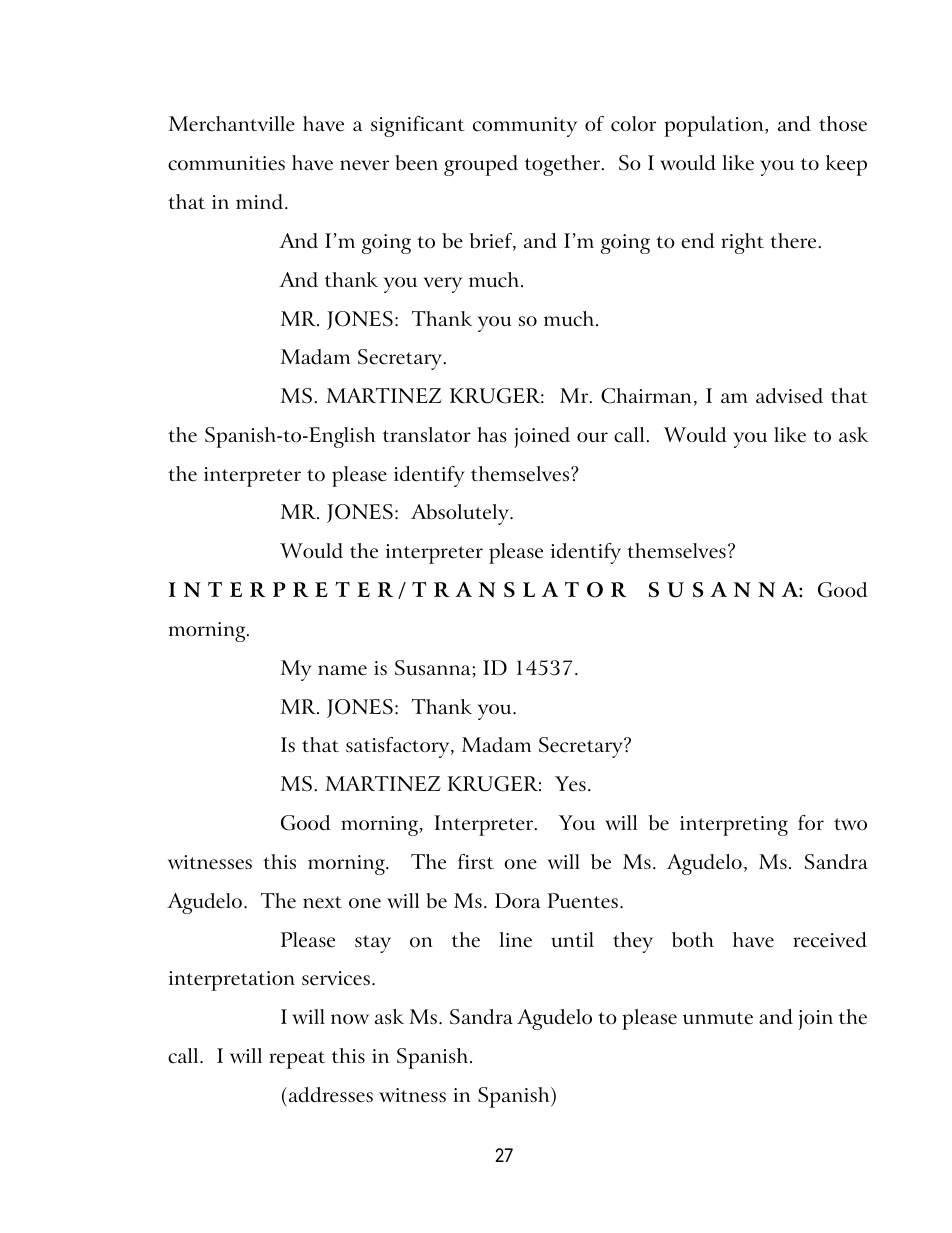 This screenshot has height=1233, width=952. Describe the element at coordinates (515, 940) in the screenshot. I see `line` at that location.
